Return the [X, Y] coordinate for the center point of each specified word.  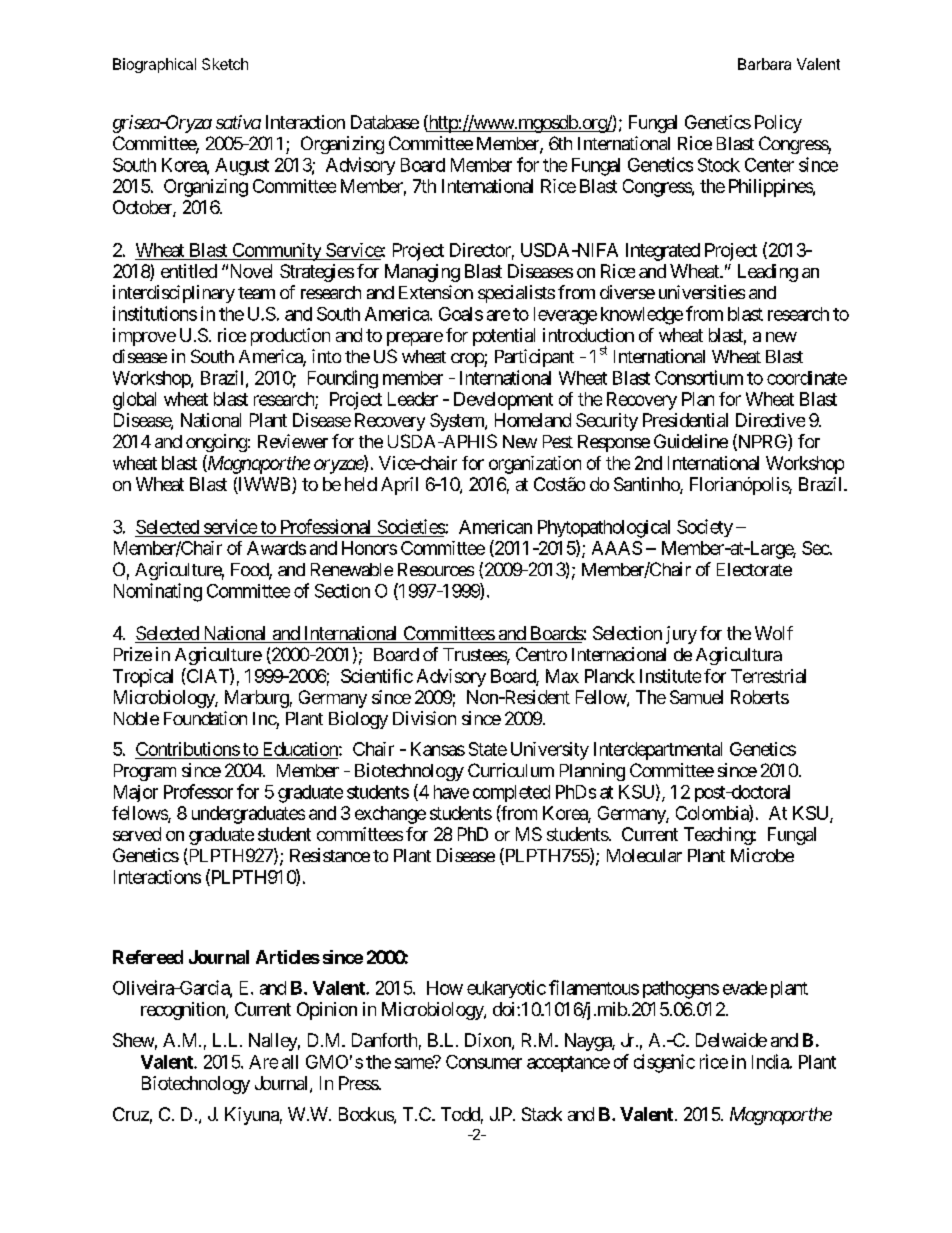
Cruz [131, 1114]
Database [385, 122]
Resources [436, 569]
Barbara [764, 64]
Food [250, 571]
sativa [238, 122]
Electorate [754, 569]
